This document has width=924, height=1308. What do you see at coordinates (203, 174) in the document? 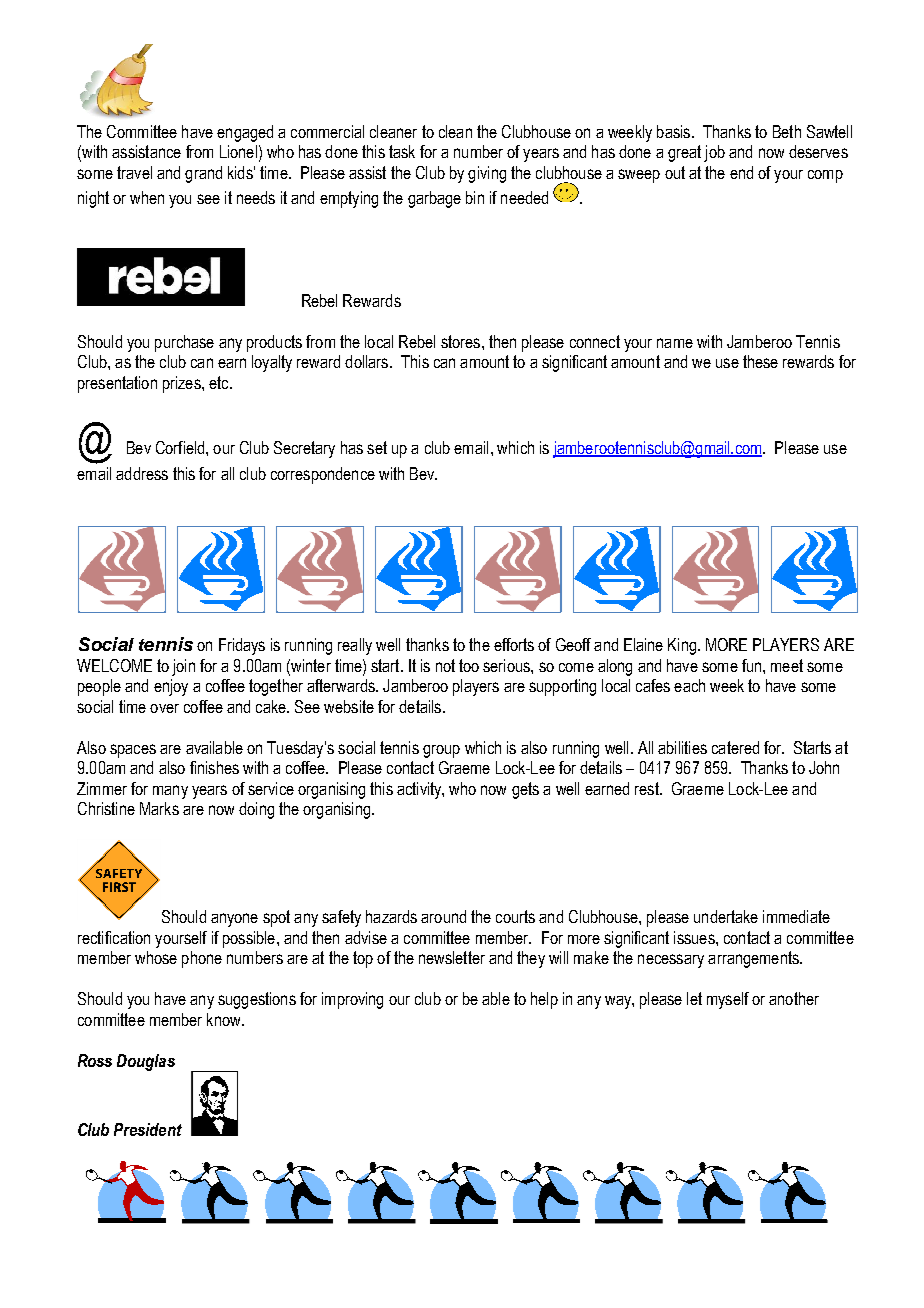
I see `grand` at bounding box center [203, 174].
